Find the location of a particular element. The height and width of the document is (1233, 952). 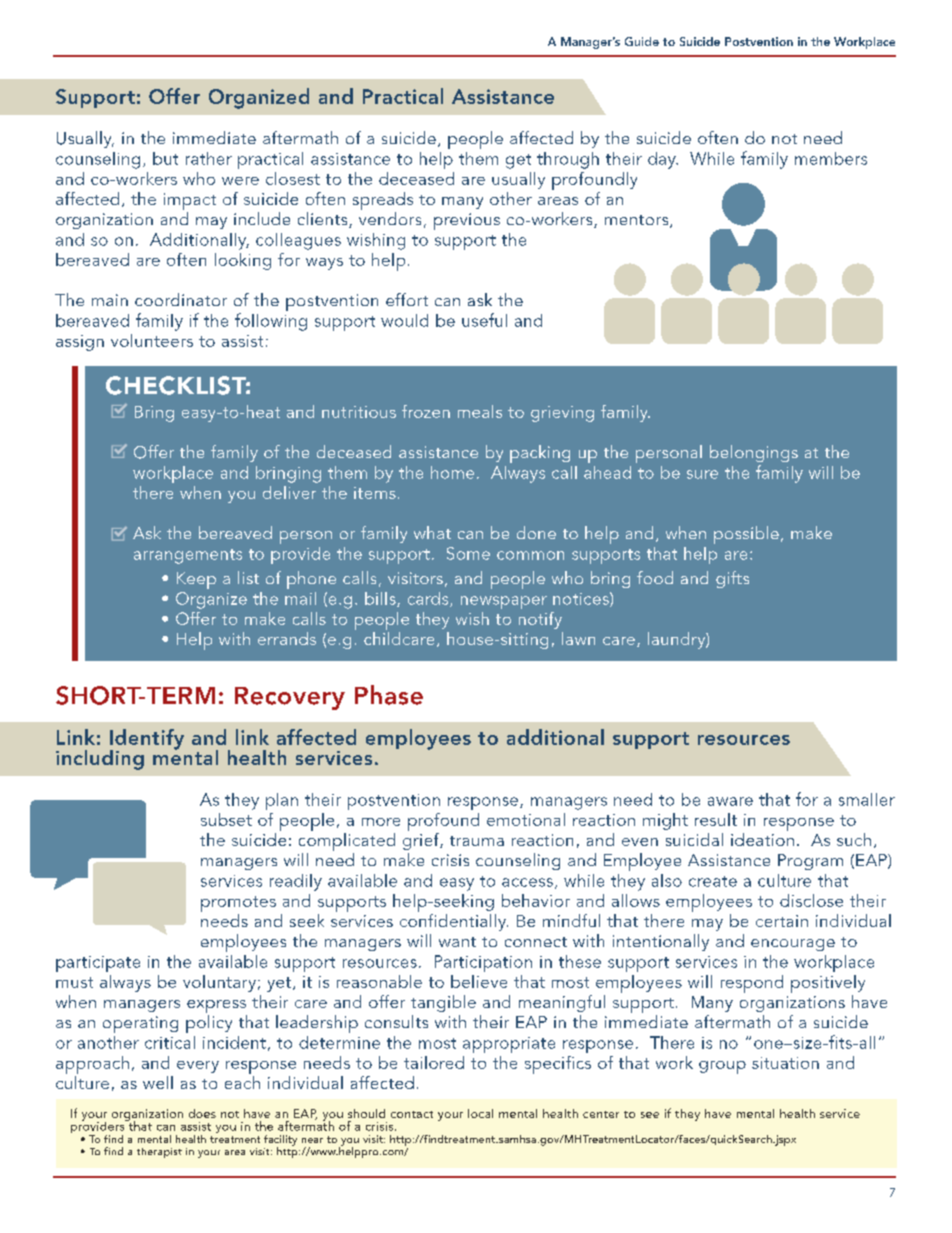

emotional is located at coordinates (526, 819).
